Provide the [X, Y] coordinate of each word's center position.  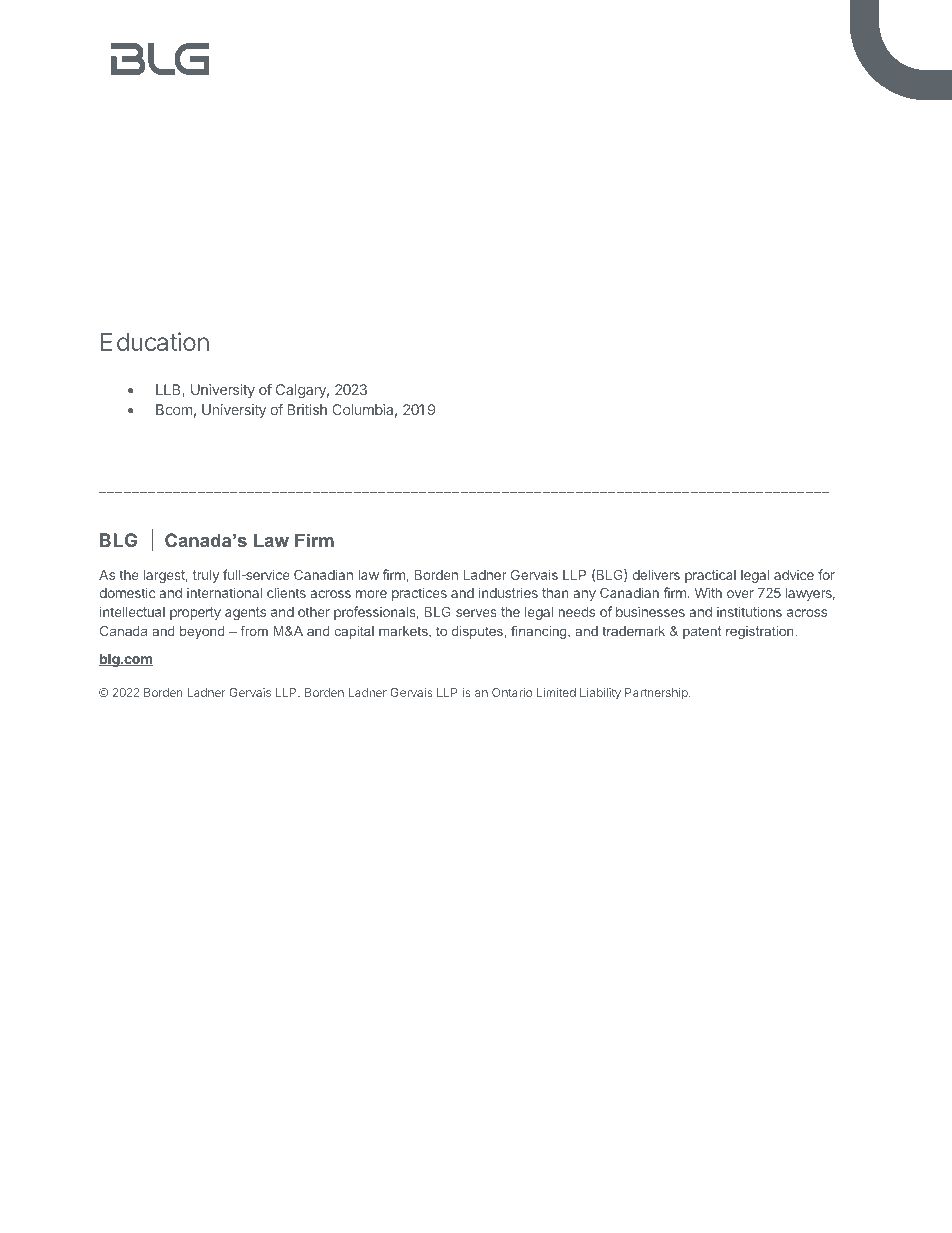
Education [155, 341]
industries [508, 592]
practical [710, 576]
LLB [169, 391]
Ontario [512, 692]
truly [206, 576]
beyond [202, 632]
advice [794, 574]
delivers [656, 574]
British [307, 409]
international [224, 592]
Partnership [657, 694]
